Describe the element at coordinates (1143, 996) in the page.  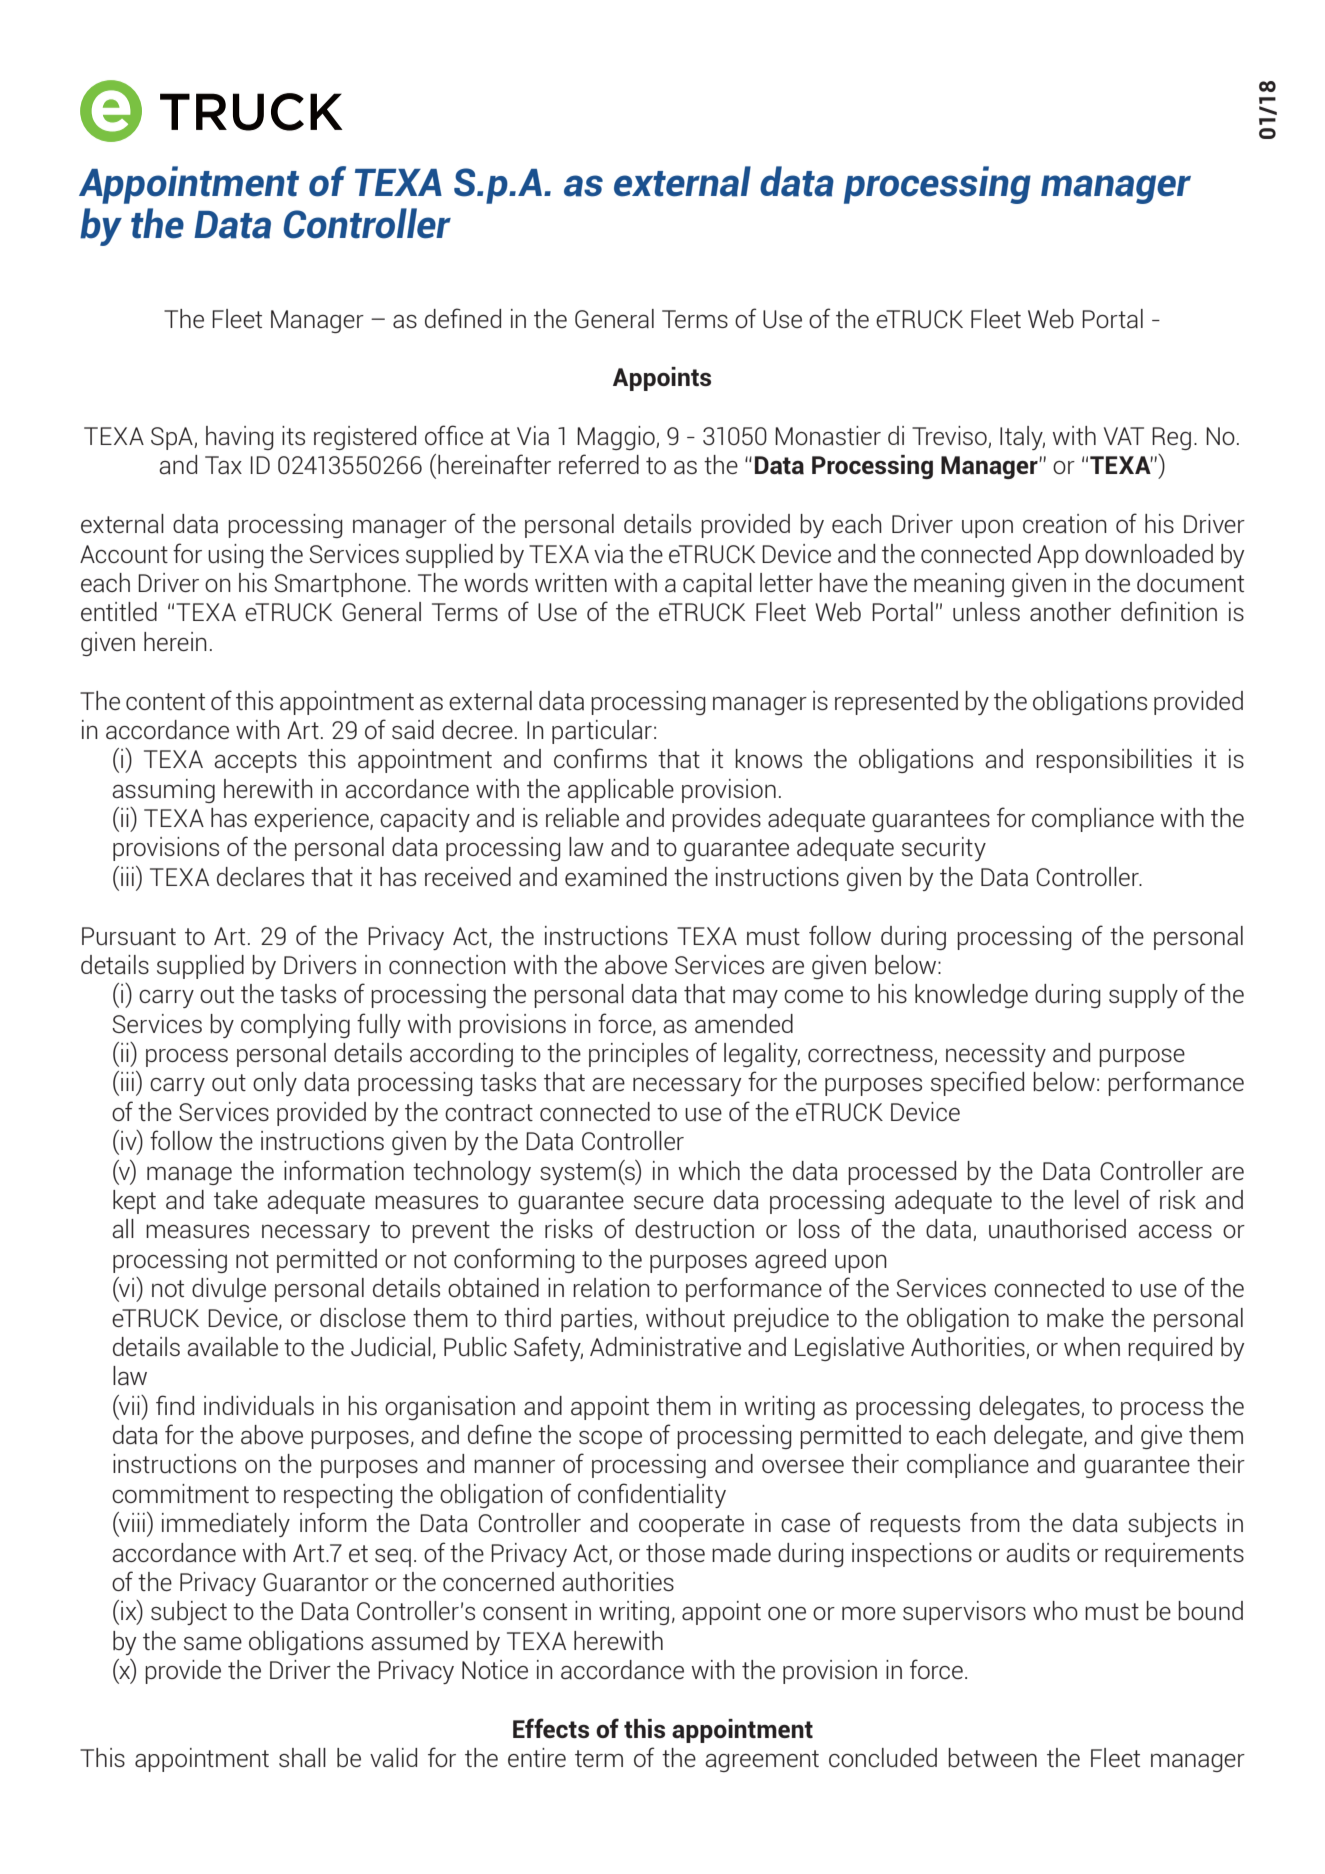
I see `supply` at that location.
